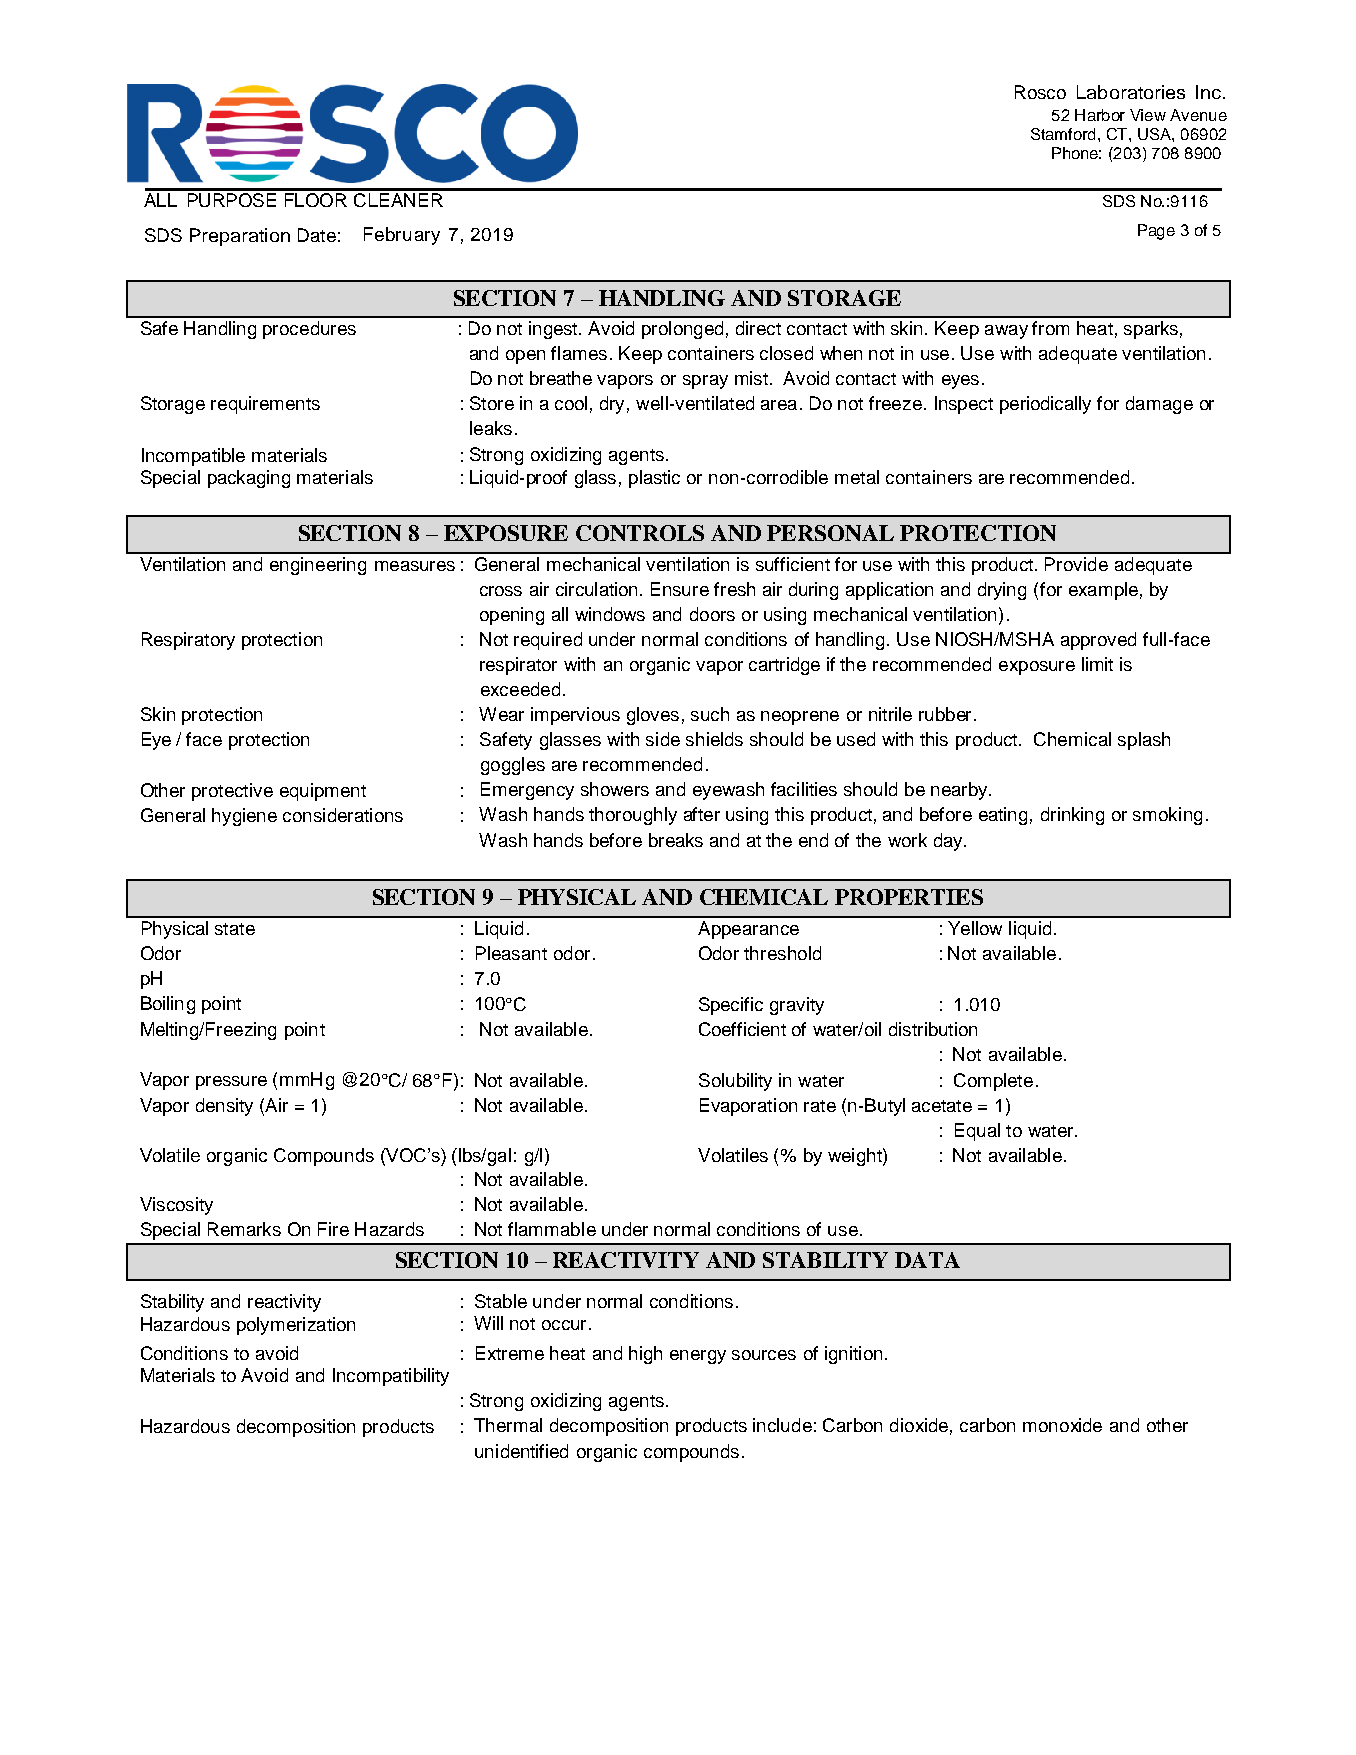 This page has width=1356, height=1755. Describe the element at coordinates (735, 1082) in the page. I see `Solubility` at that location.
